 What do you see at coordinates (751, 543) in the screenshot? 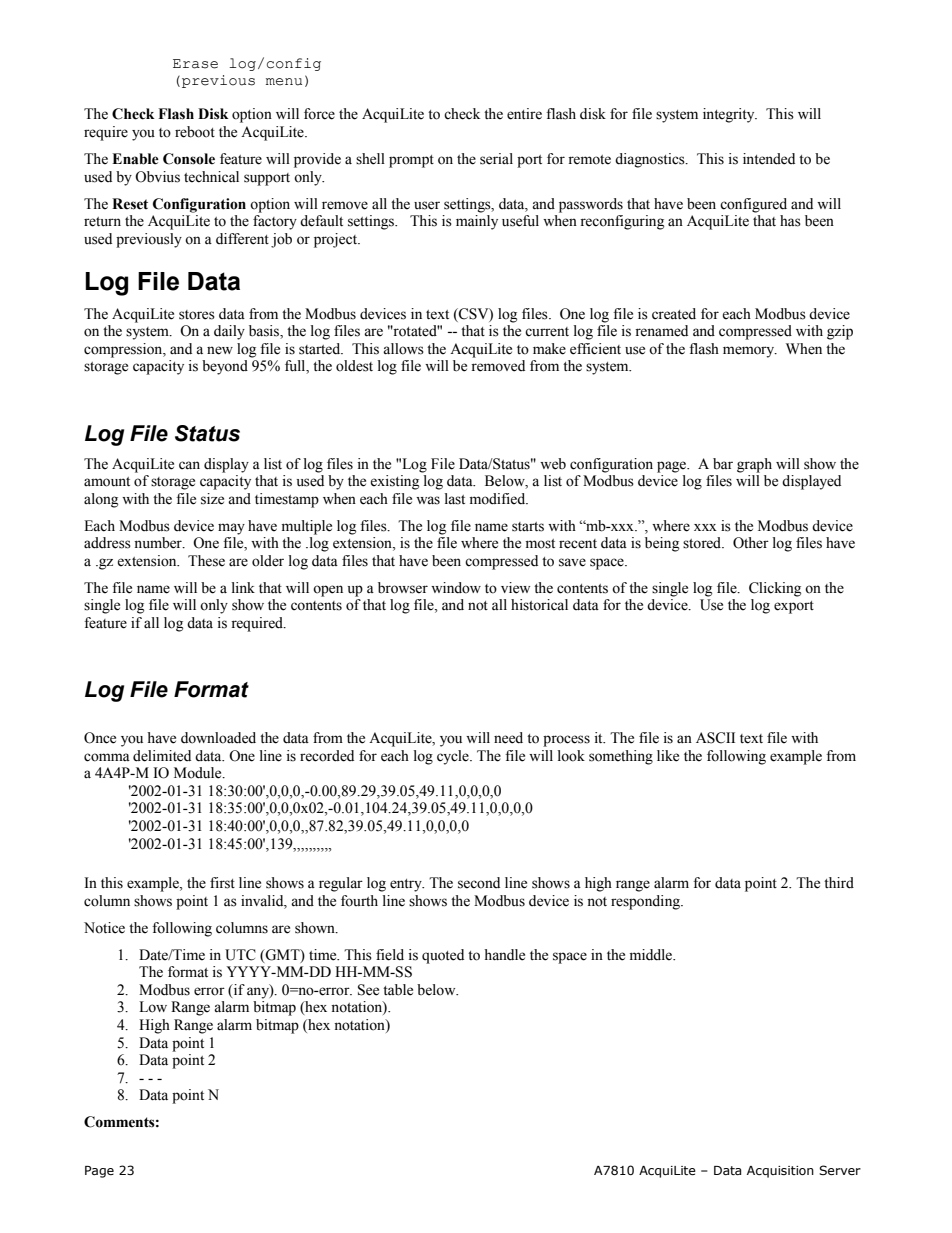
I see `Other` at bounding box center [751, 543].
